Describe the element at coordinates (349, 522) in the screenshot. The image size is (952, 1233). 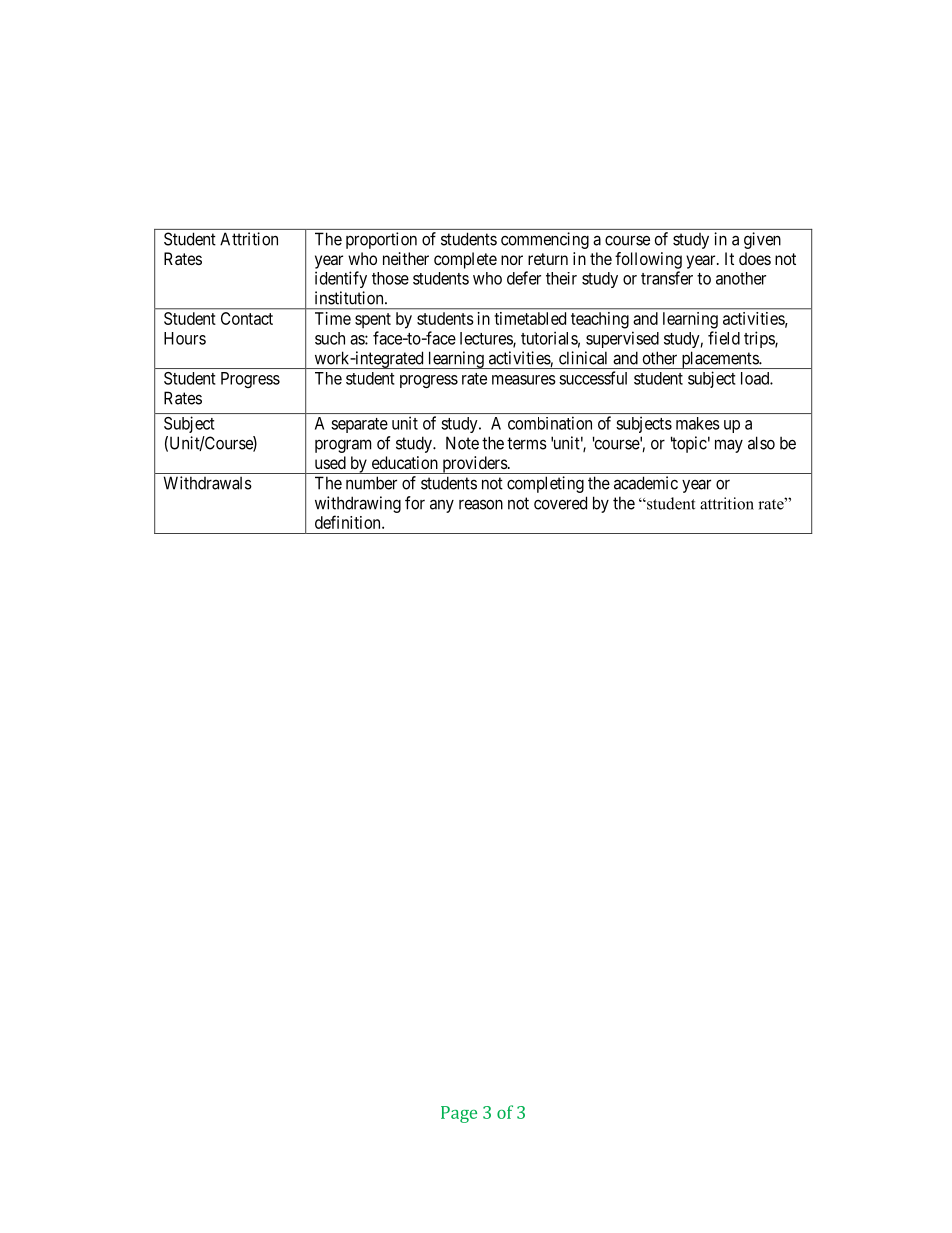
I see `definition` at that location.
